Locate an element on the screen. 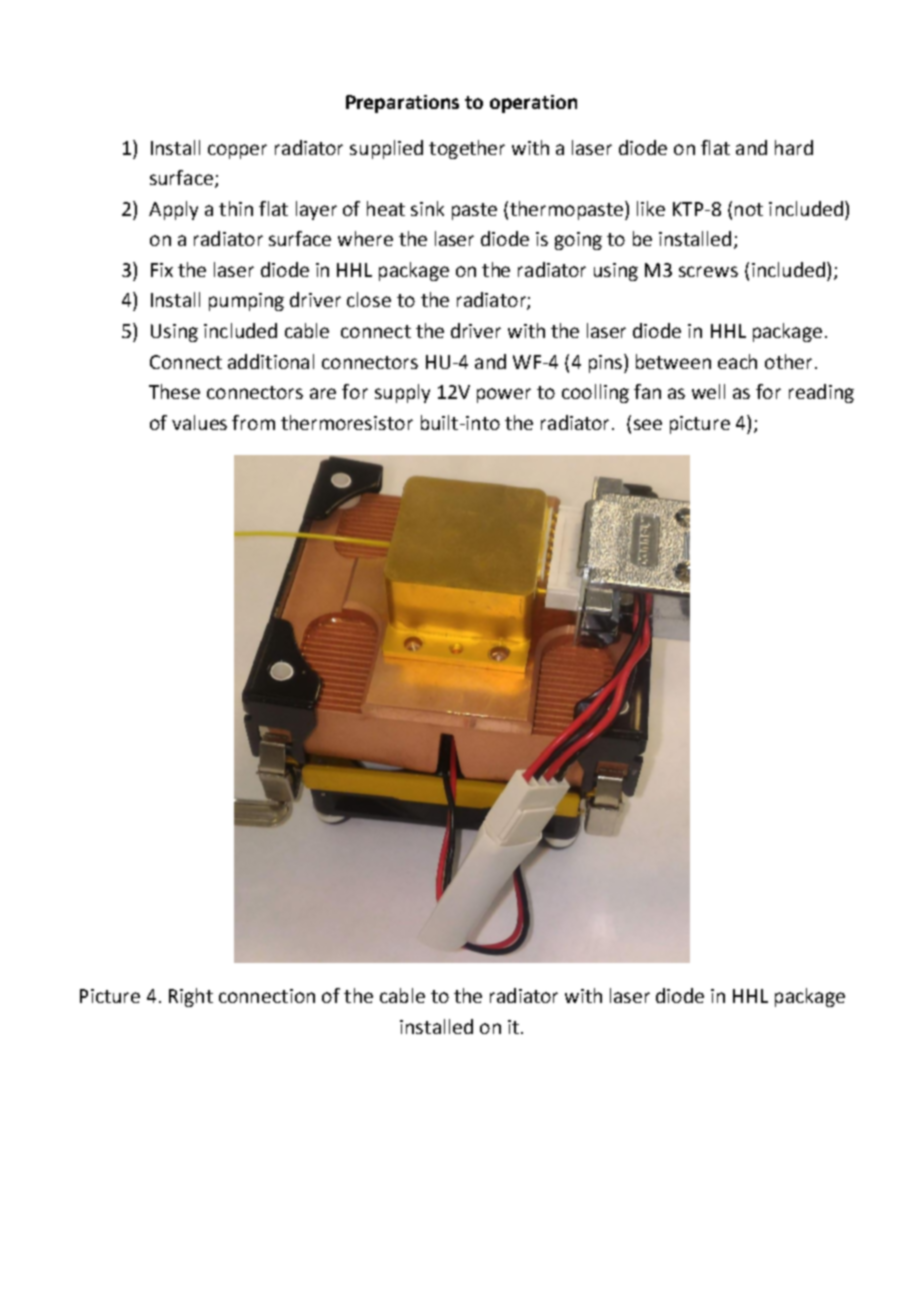 This screenshot has height=1308, width=924. thin is located at coordinates (236, 208).
